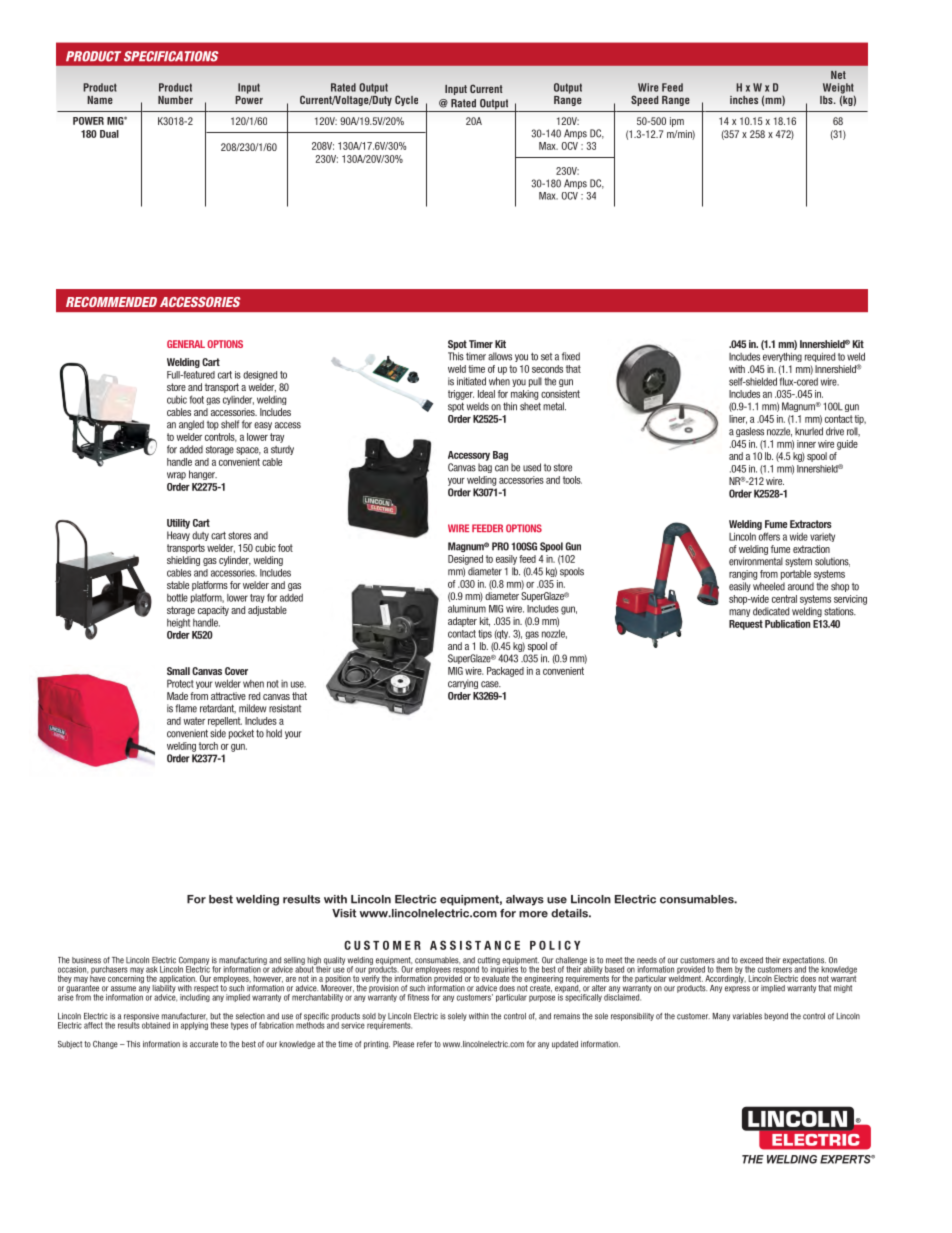  I want to click on fitness, so click(418, 997).
